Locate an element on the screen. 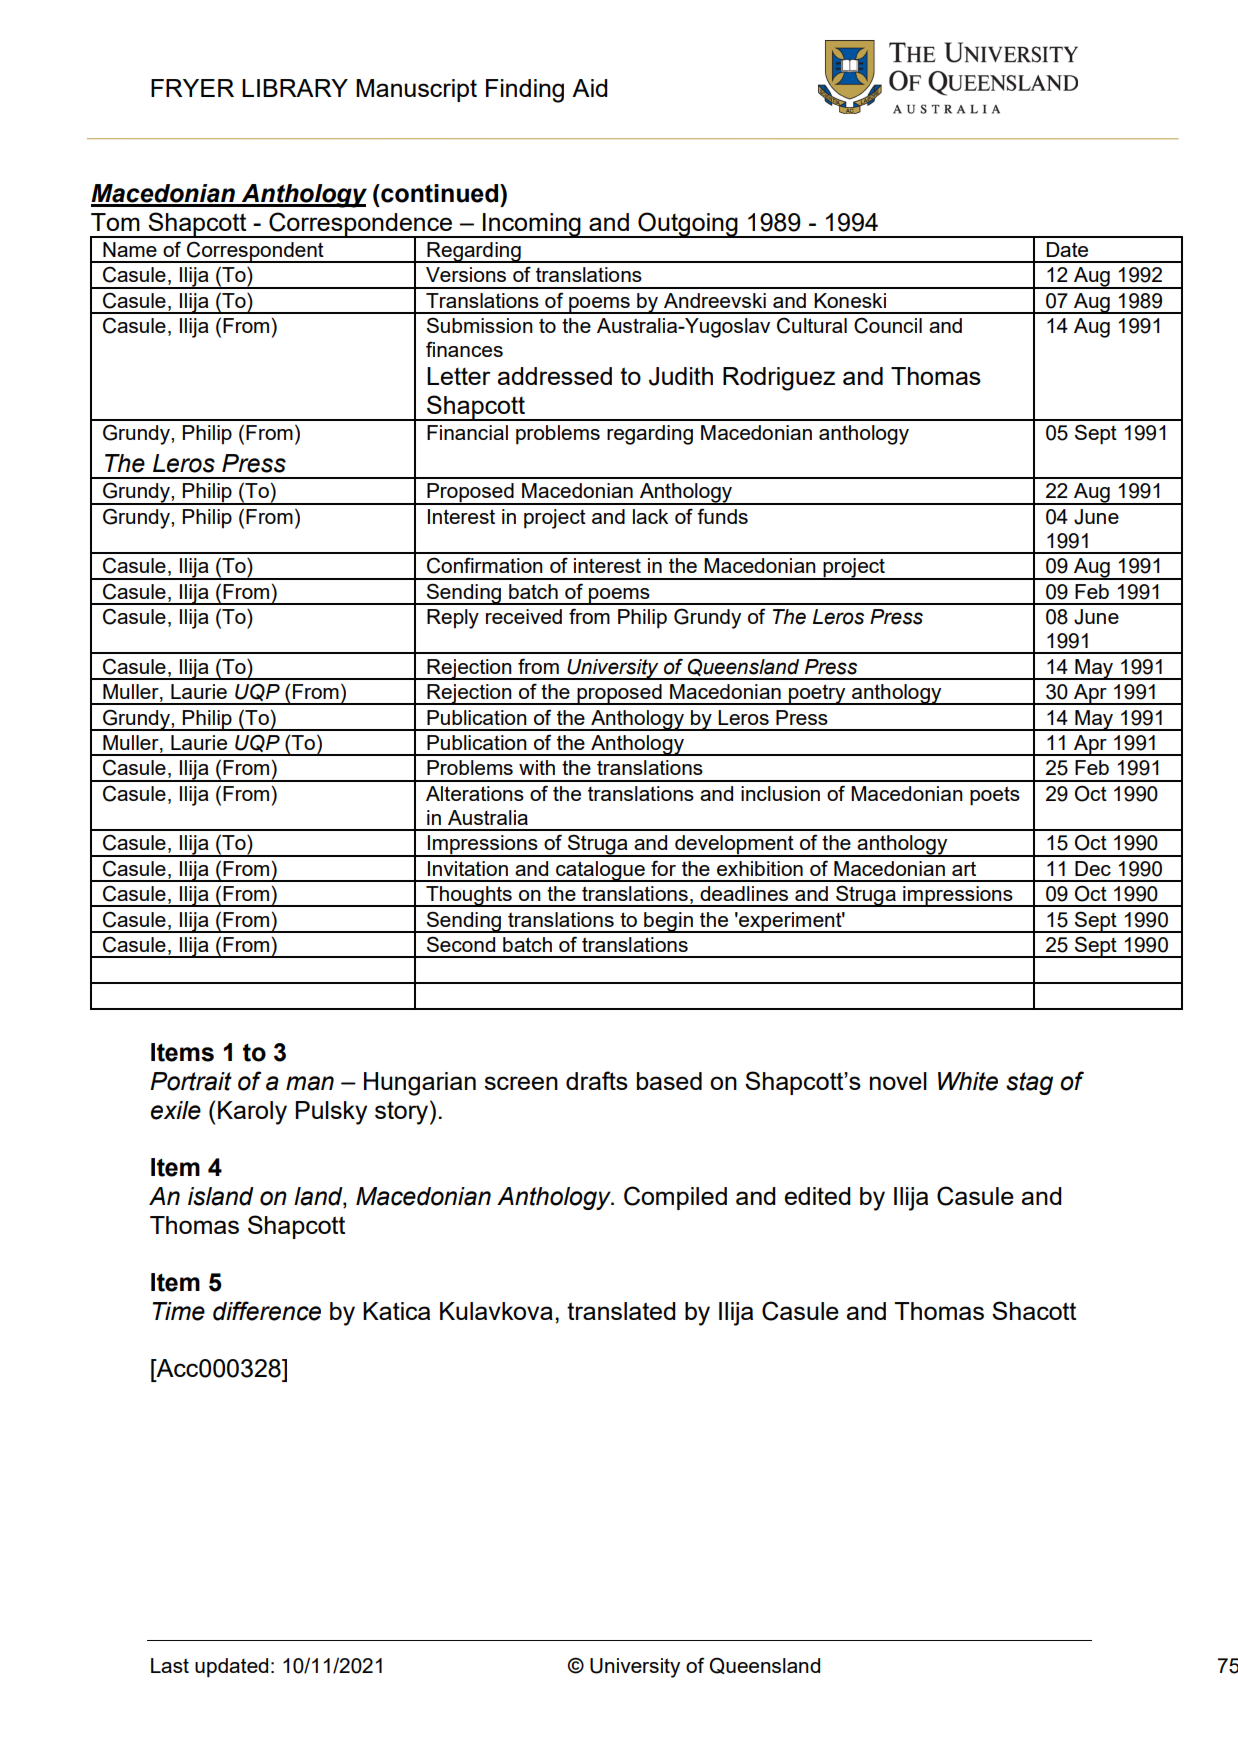 Image resolution: width=1238 pixels, height=1751 pixels. Last is located at coordinates (170, 1665).
